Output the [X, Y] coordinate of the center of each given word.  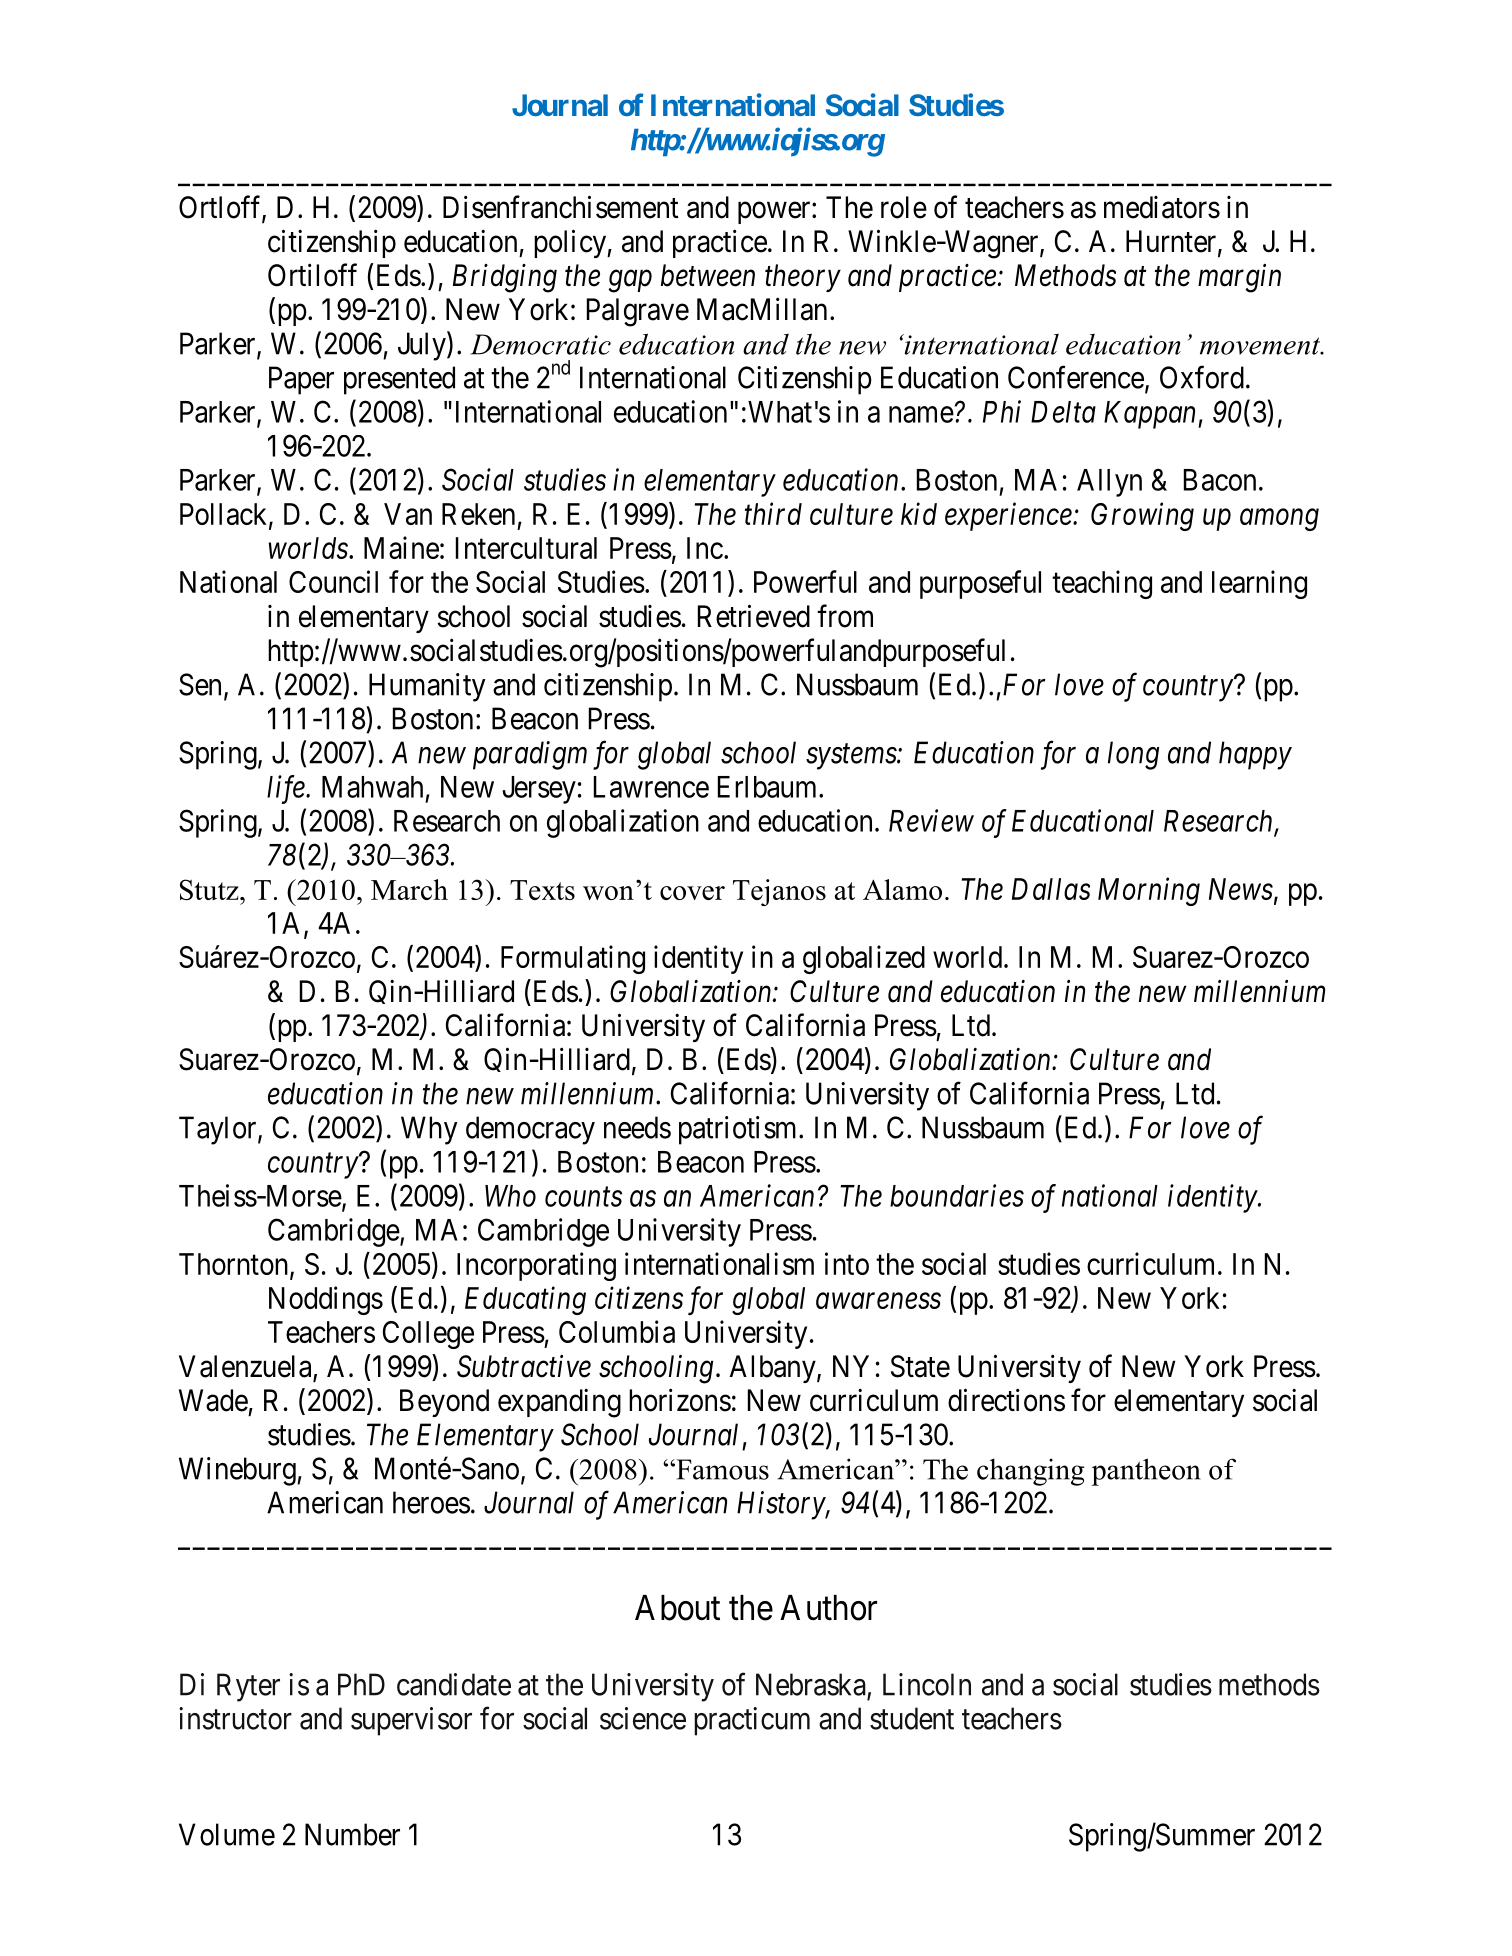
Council [333, 581]
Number [352, 1834]
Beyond [444, 1403]
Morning [1149, 892]
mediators [1162, 207]
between [708, 275]
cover [692, 893]
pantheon [1146, 1472]
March [409, 889]
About [677, 1608]
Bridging [505, 278]
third [773, 513]
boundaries [957, 1195]
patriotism [739, 1130]
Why [429, 1130]
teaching [1102, 584]
